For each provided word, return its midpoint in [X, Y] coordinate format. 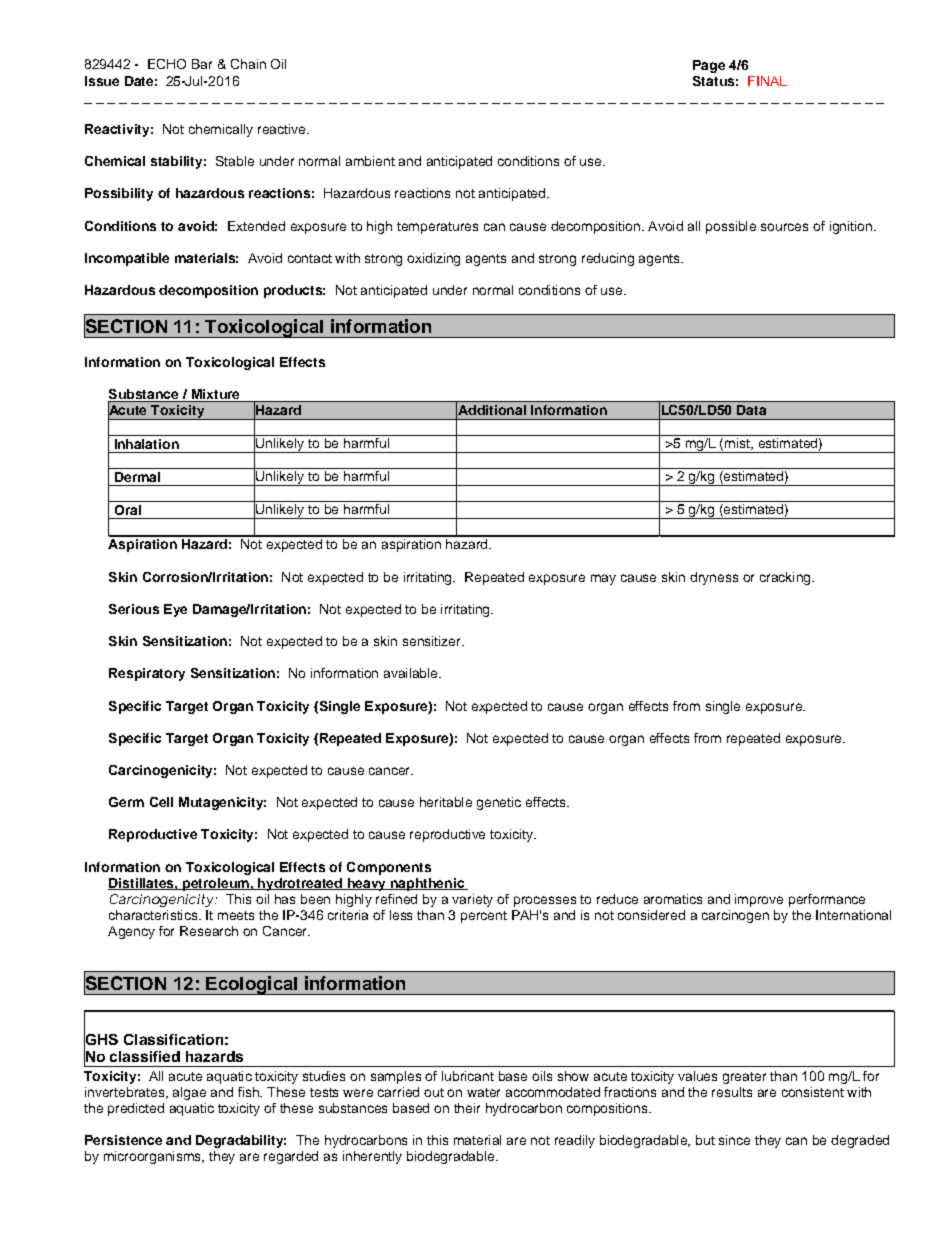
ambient [370, 161]
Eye [175, 610]
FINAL [767, 81]
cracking [786, 578]
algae [189, 1093]
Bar [202, 64]
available [412, 673]
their [467, 1108]
